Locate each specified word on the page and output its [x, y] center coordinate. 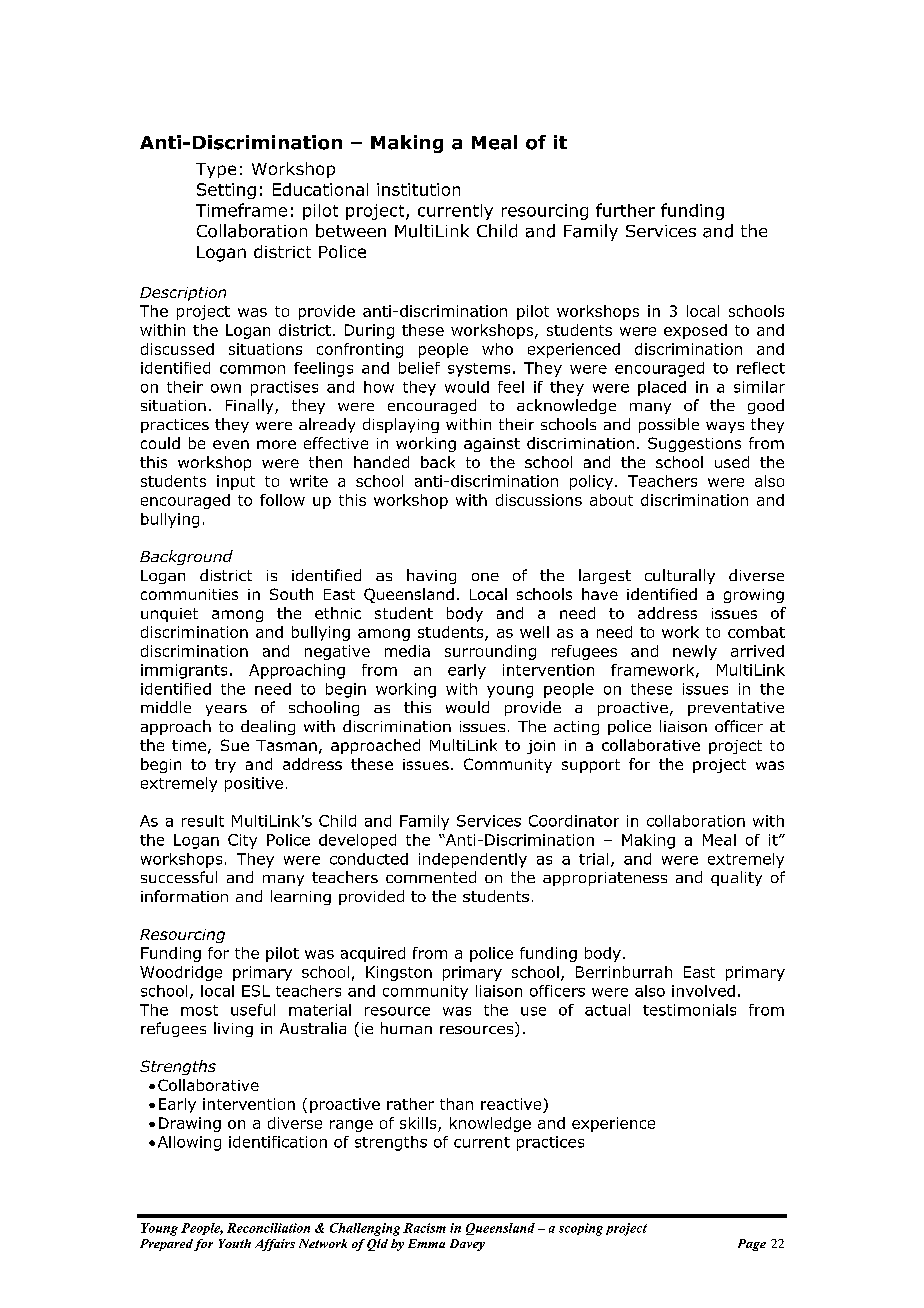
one [485, 577]
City [242, 841]
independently [473, 860]
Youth [235, 1243]
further [625, 210]
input [236, 482]
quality [736, 878]
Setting [226, 191]
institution [418, 189]
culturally [680, 576]
